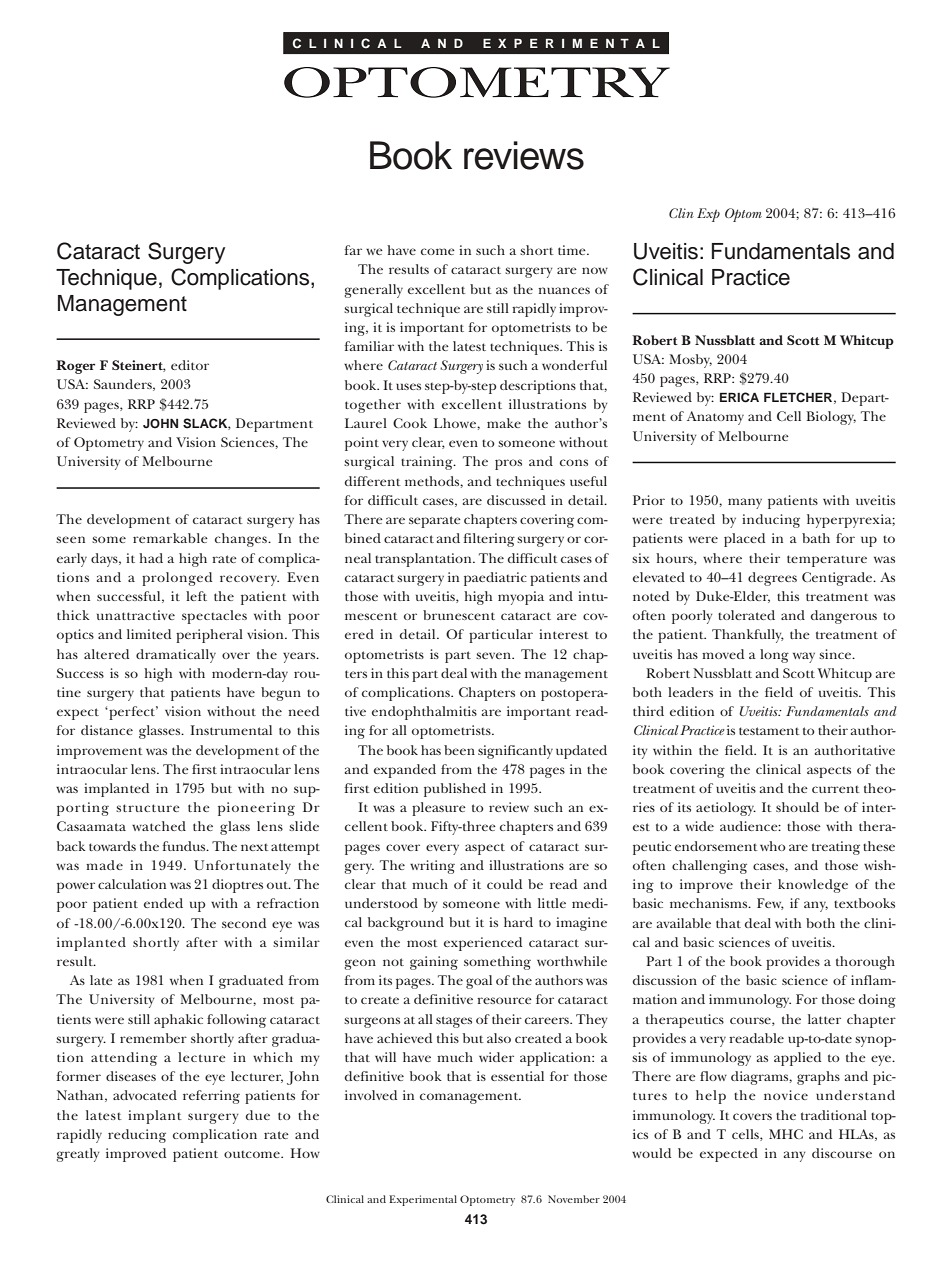 The width and height of the page is (952, 1271). Describe the element at coordinates (459, 750) in the page. I see `been` at that location.
